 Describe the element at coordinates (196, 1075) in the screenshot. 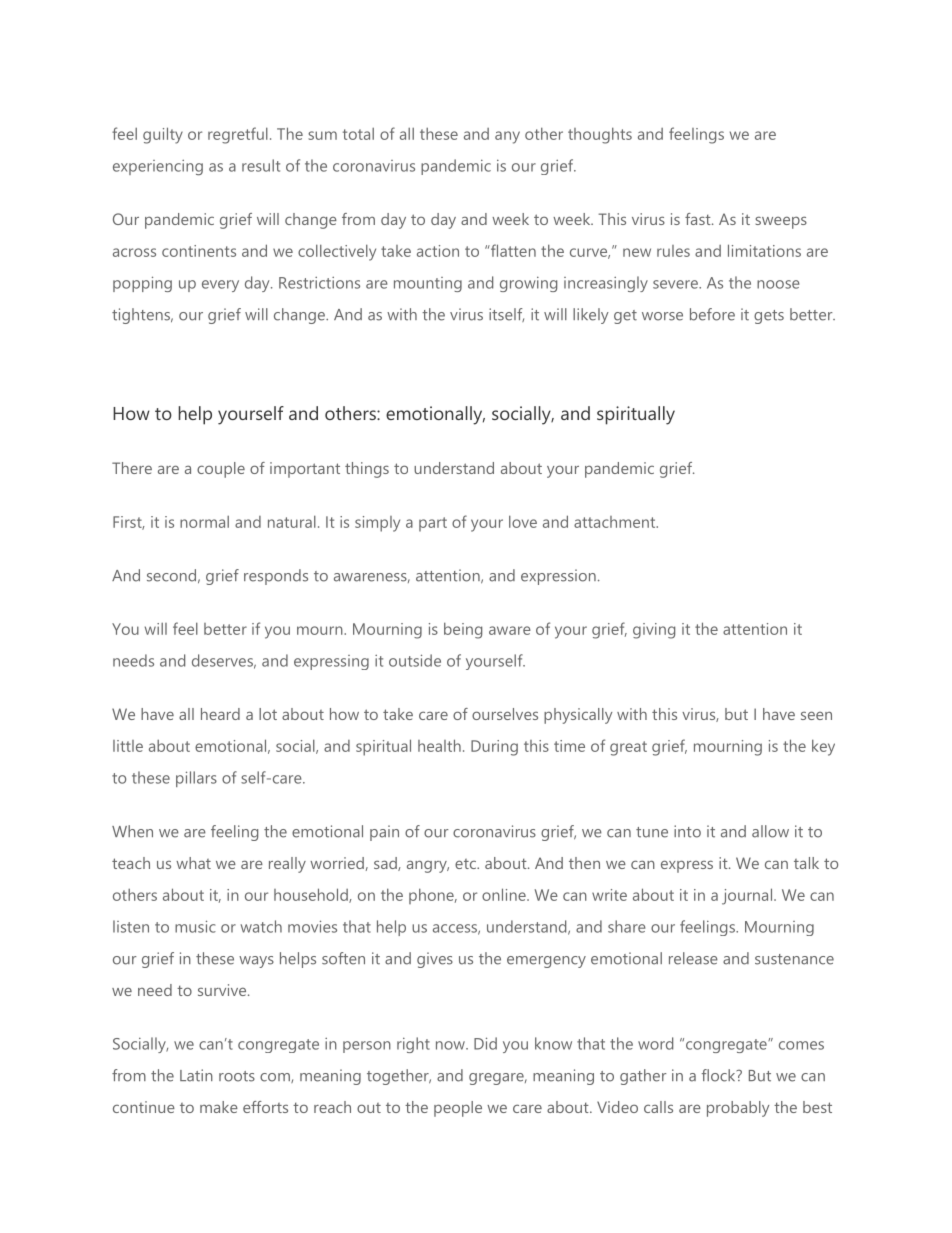

I see `Latin` at that location.
